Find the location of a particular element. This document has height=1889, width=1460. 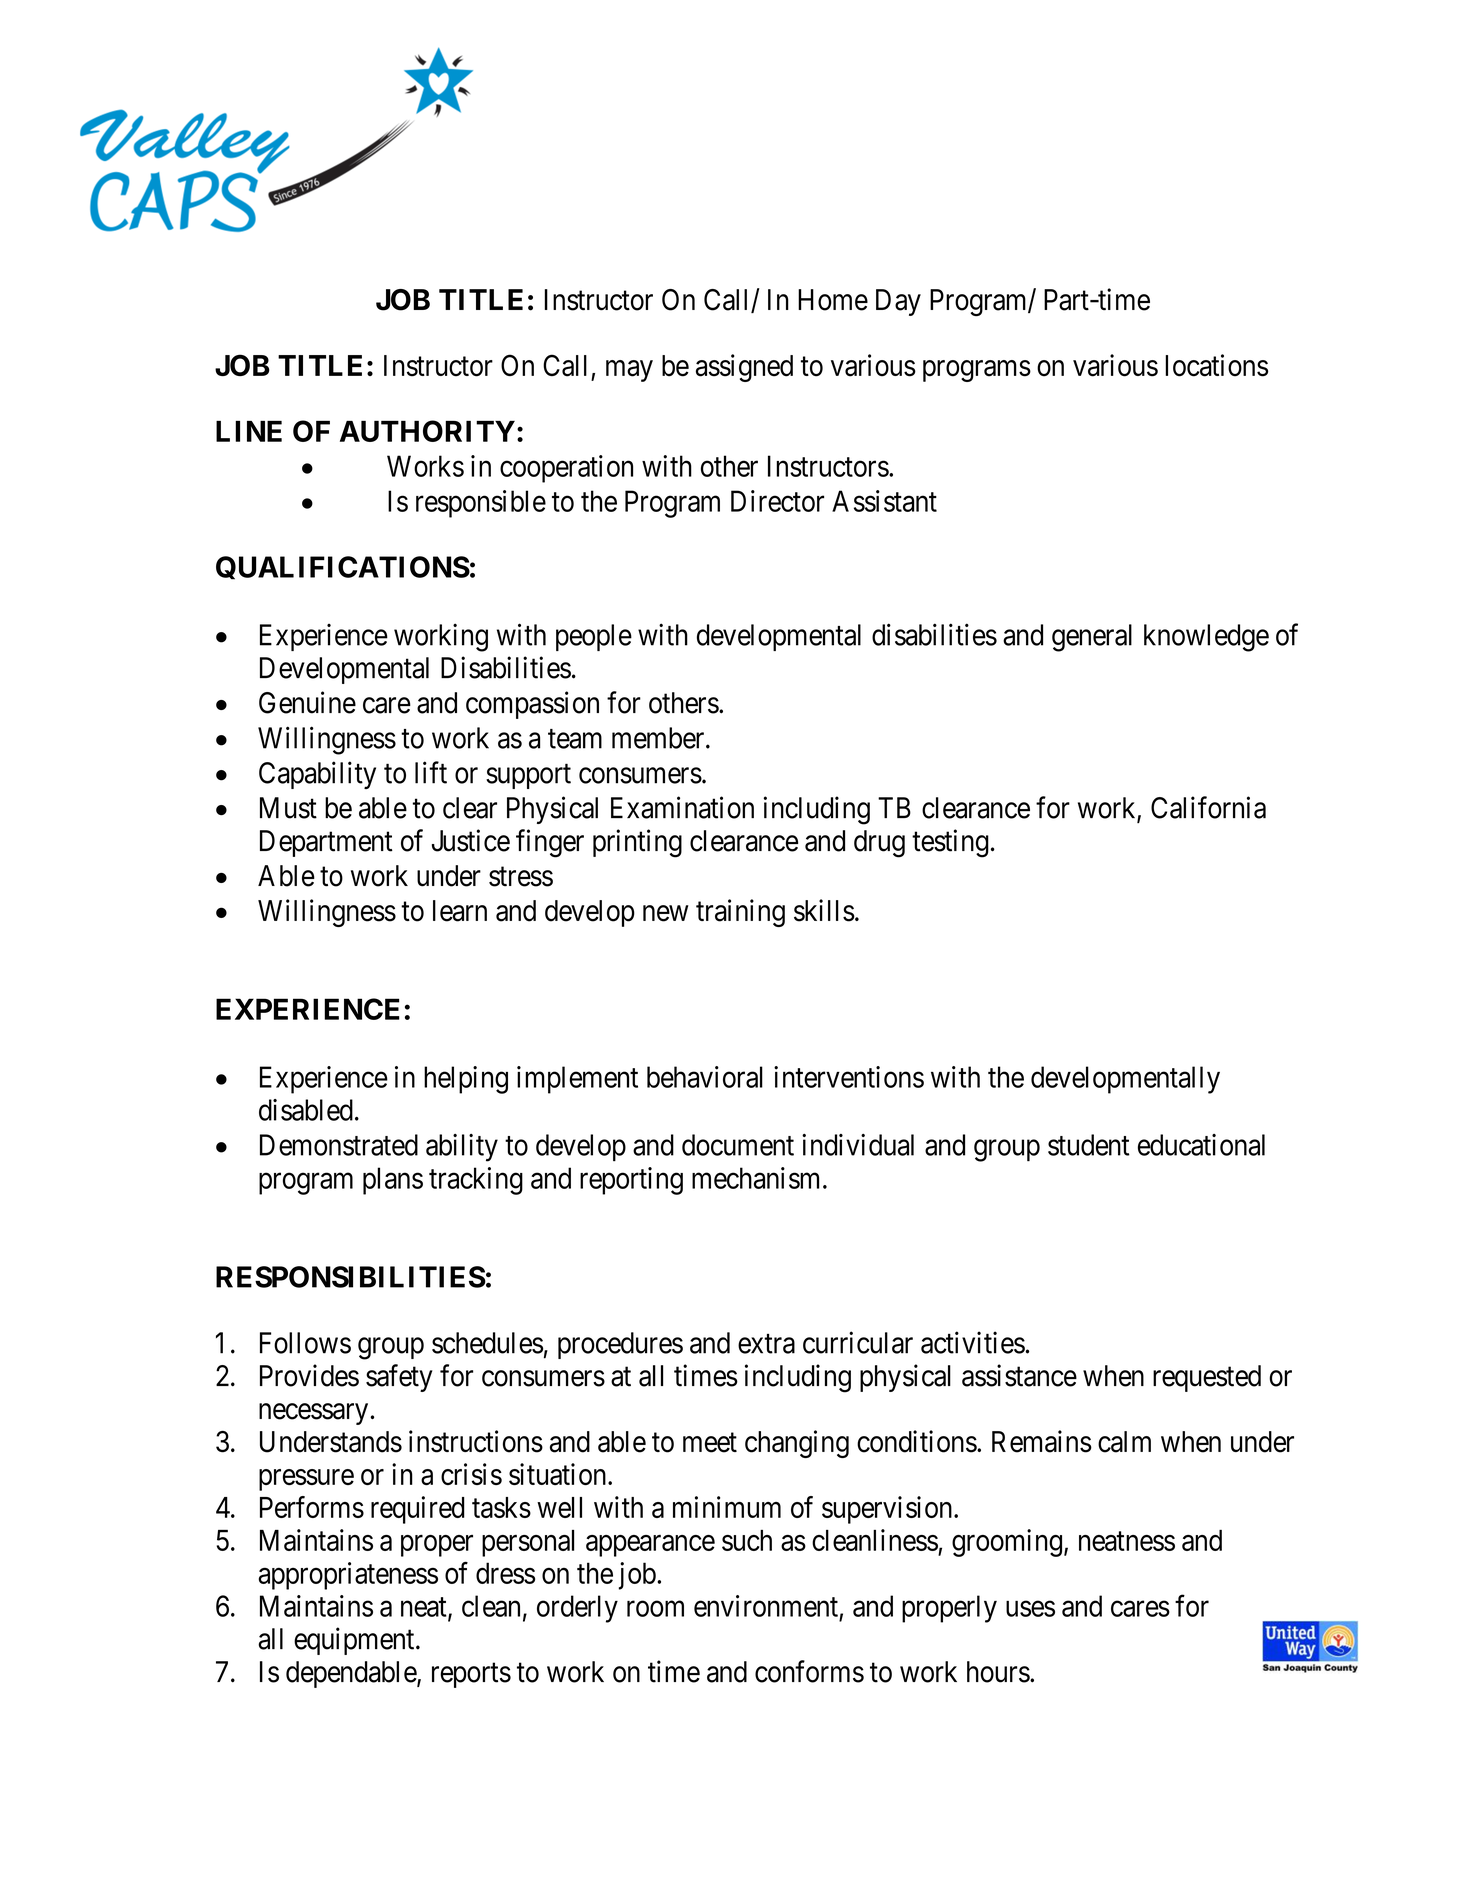

equipment is located at coordinates (355, 1641).
